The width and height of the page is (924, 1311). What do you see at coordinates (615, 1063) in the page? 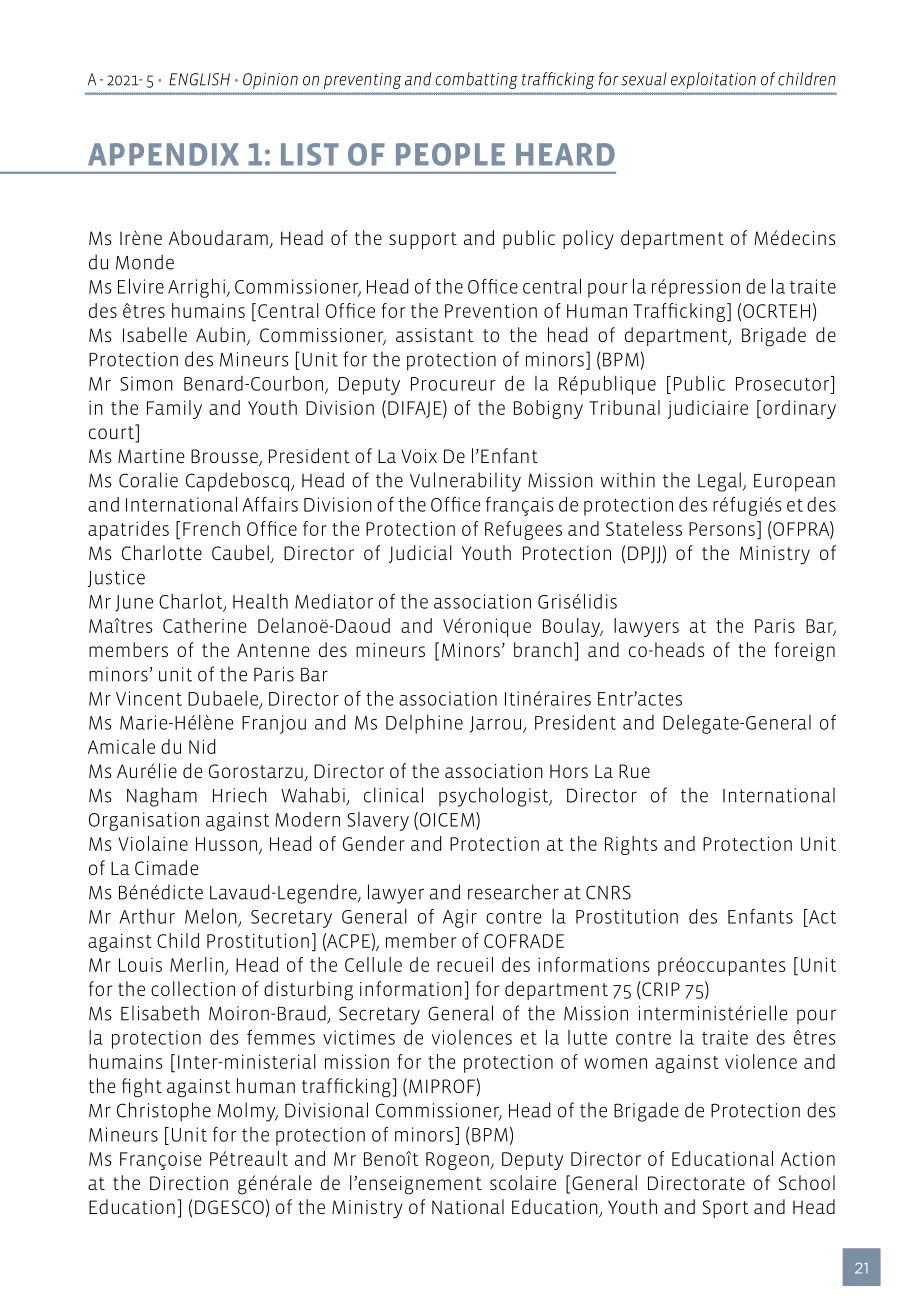
I see `women` at bounding box center [615, 1063].
